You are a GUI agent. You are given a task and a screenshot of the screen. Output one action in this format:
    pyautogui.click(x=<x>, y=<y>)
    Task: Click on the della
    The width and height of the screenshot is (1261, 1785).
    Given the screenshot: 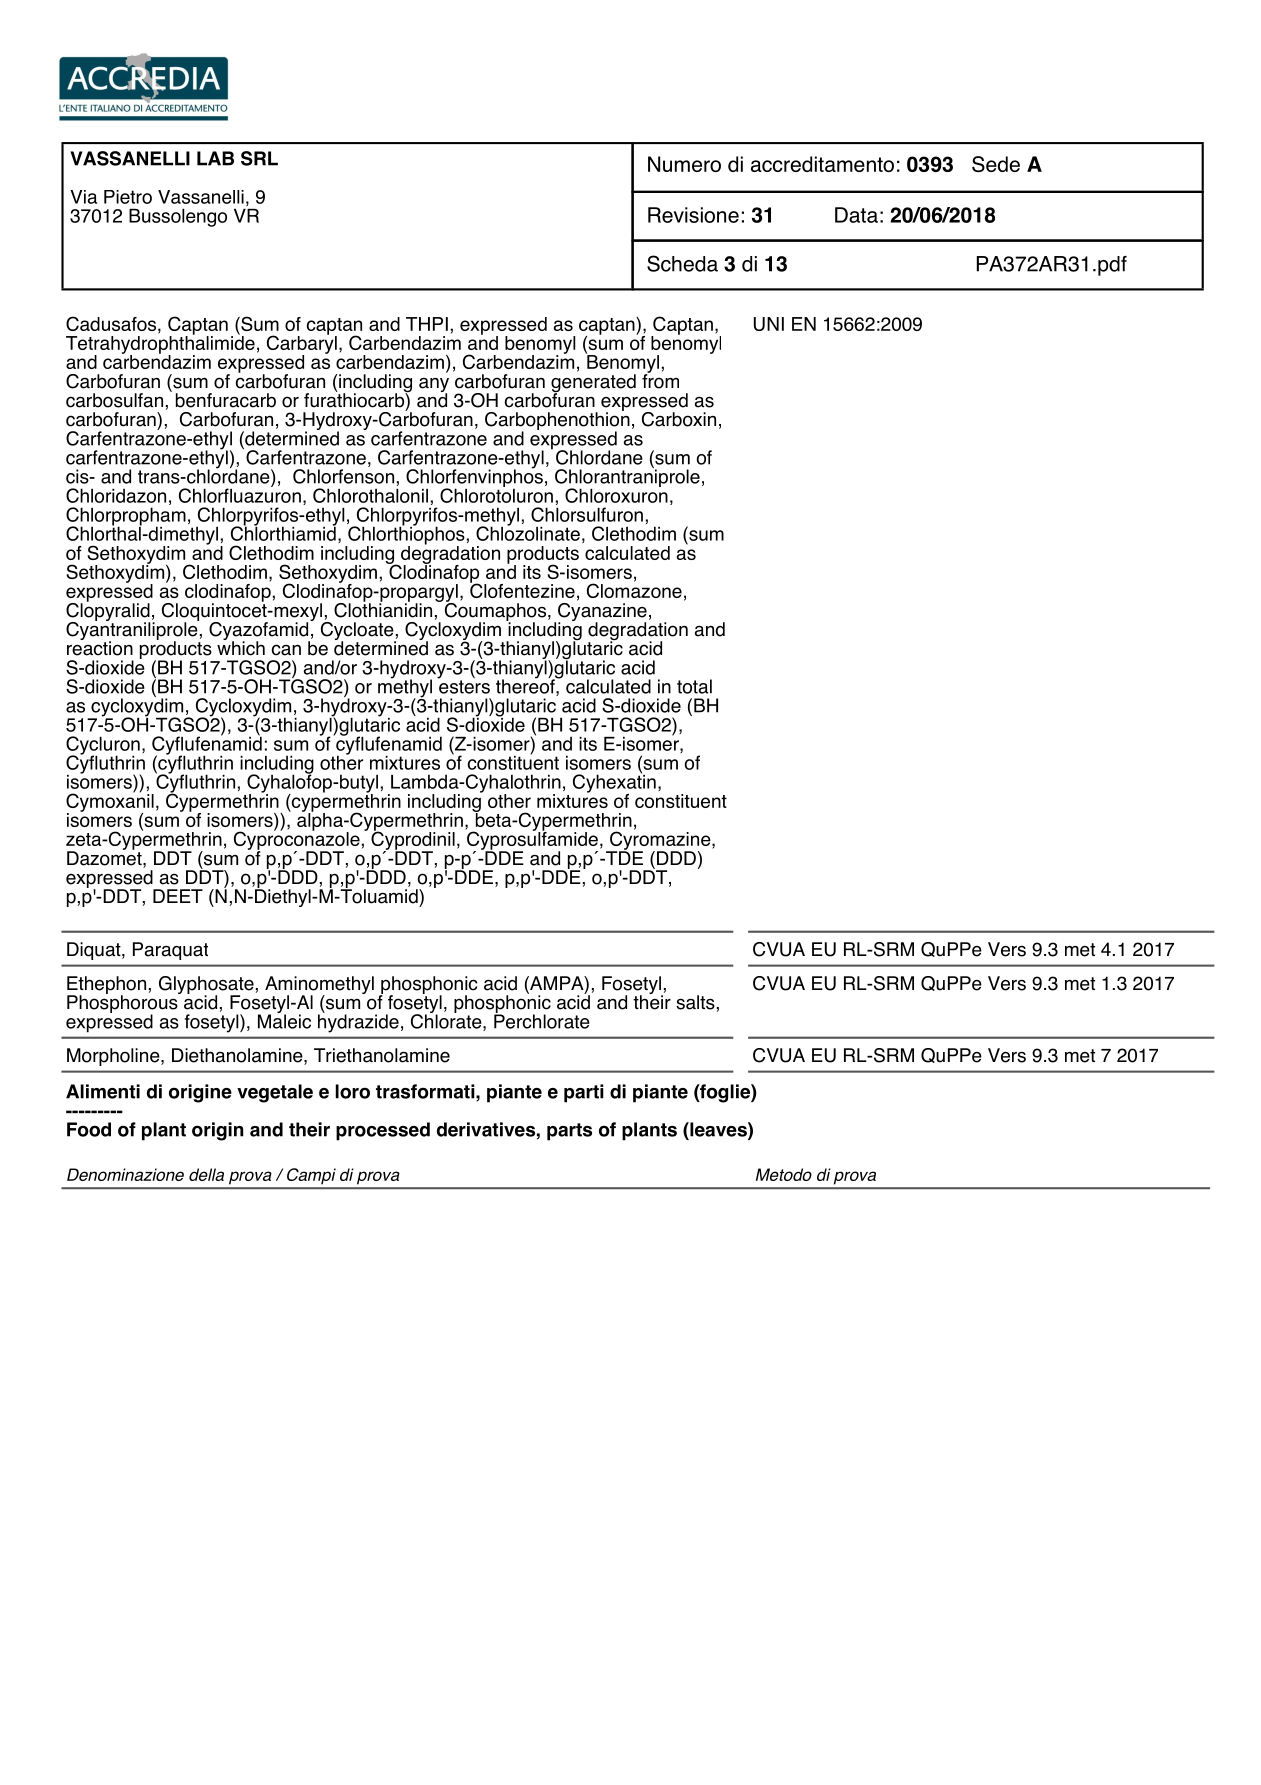 What is the action you would take?
    pyautogui.click(x=206, y=1174)
